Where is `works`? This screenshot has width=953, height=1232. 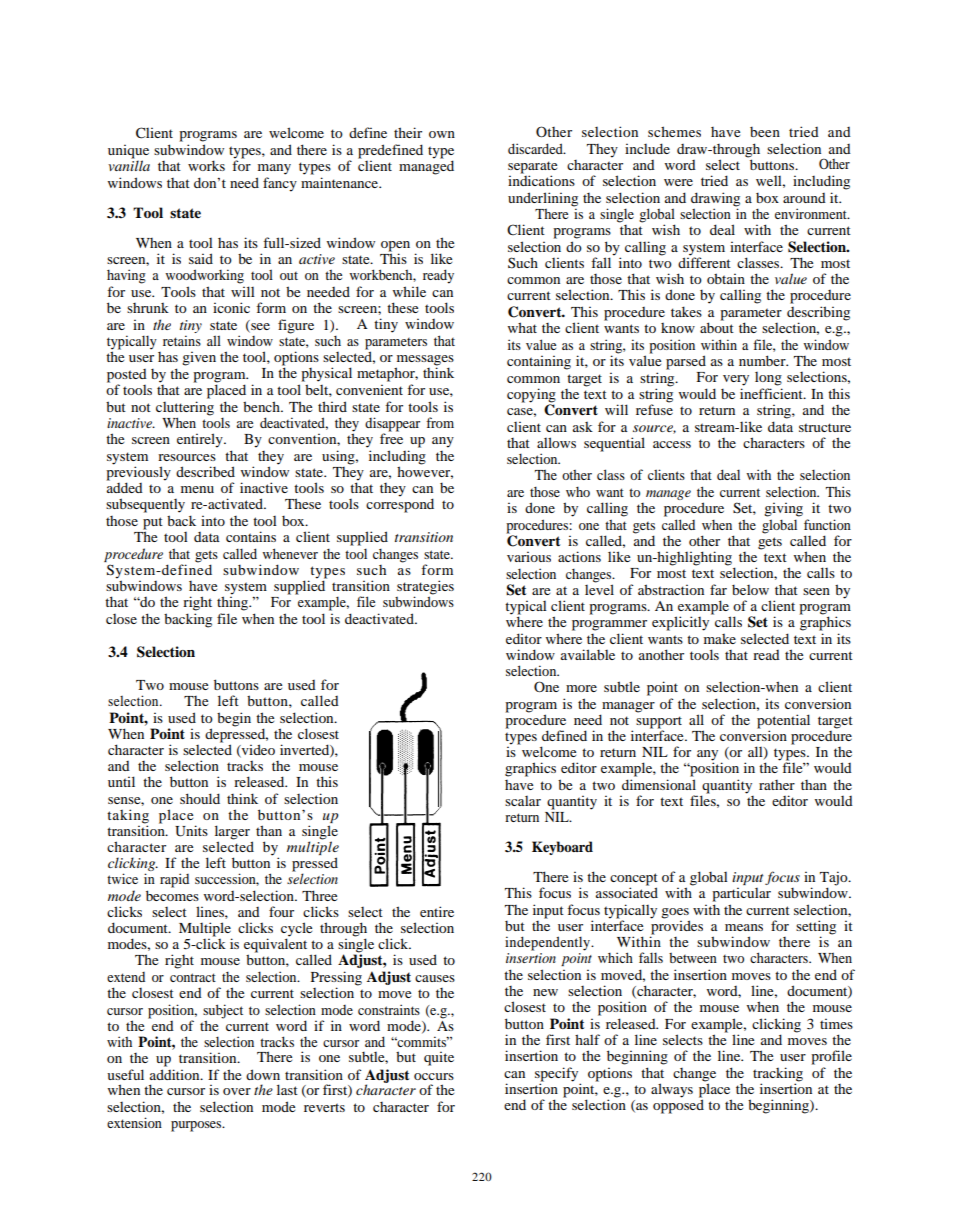
works is located at coordinates (206, 165).
